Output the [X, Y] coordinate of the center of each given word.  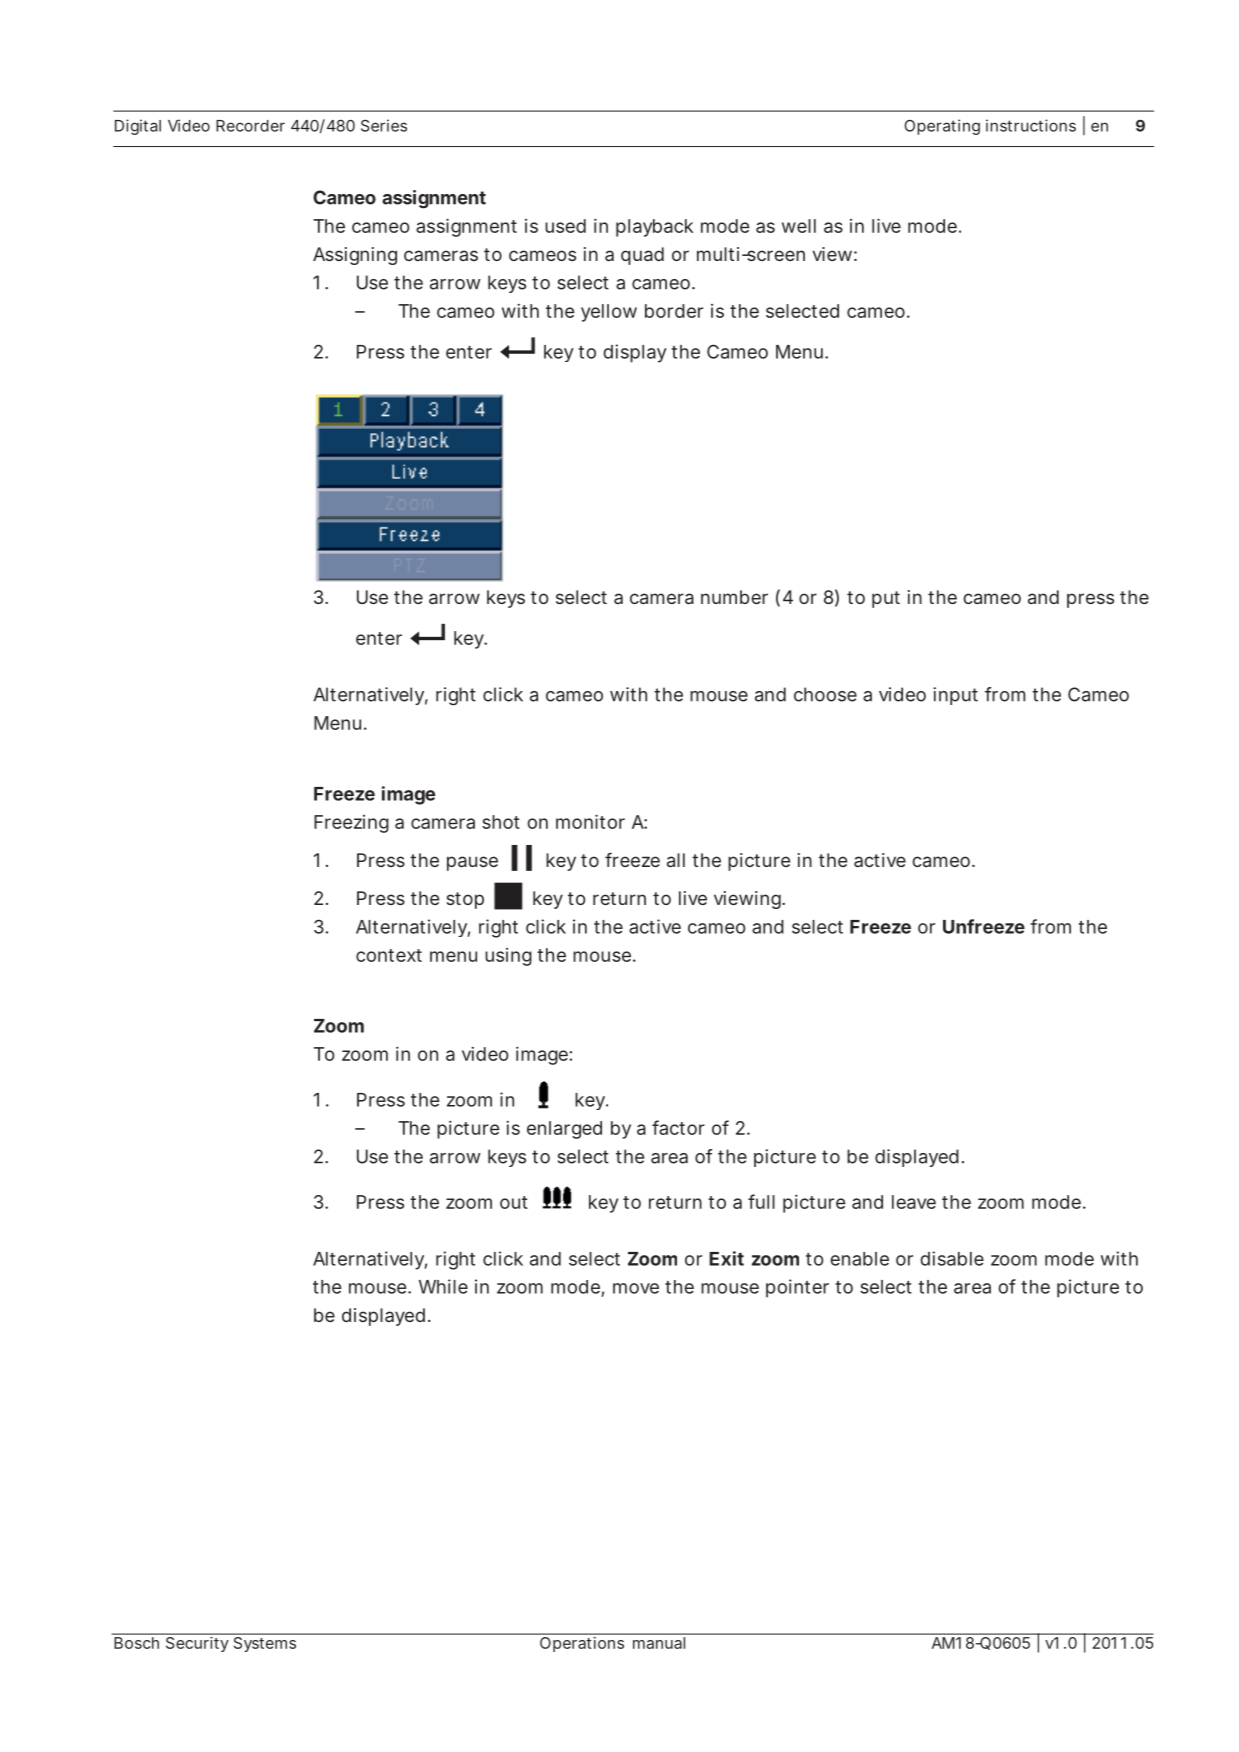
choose [825, 694]
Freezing [351, 824]
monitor [590, 821]
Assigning [355, 256]
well [799, 226]
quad [642, 256]
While [443, 1286]
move [636, 1288]
